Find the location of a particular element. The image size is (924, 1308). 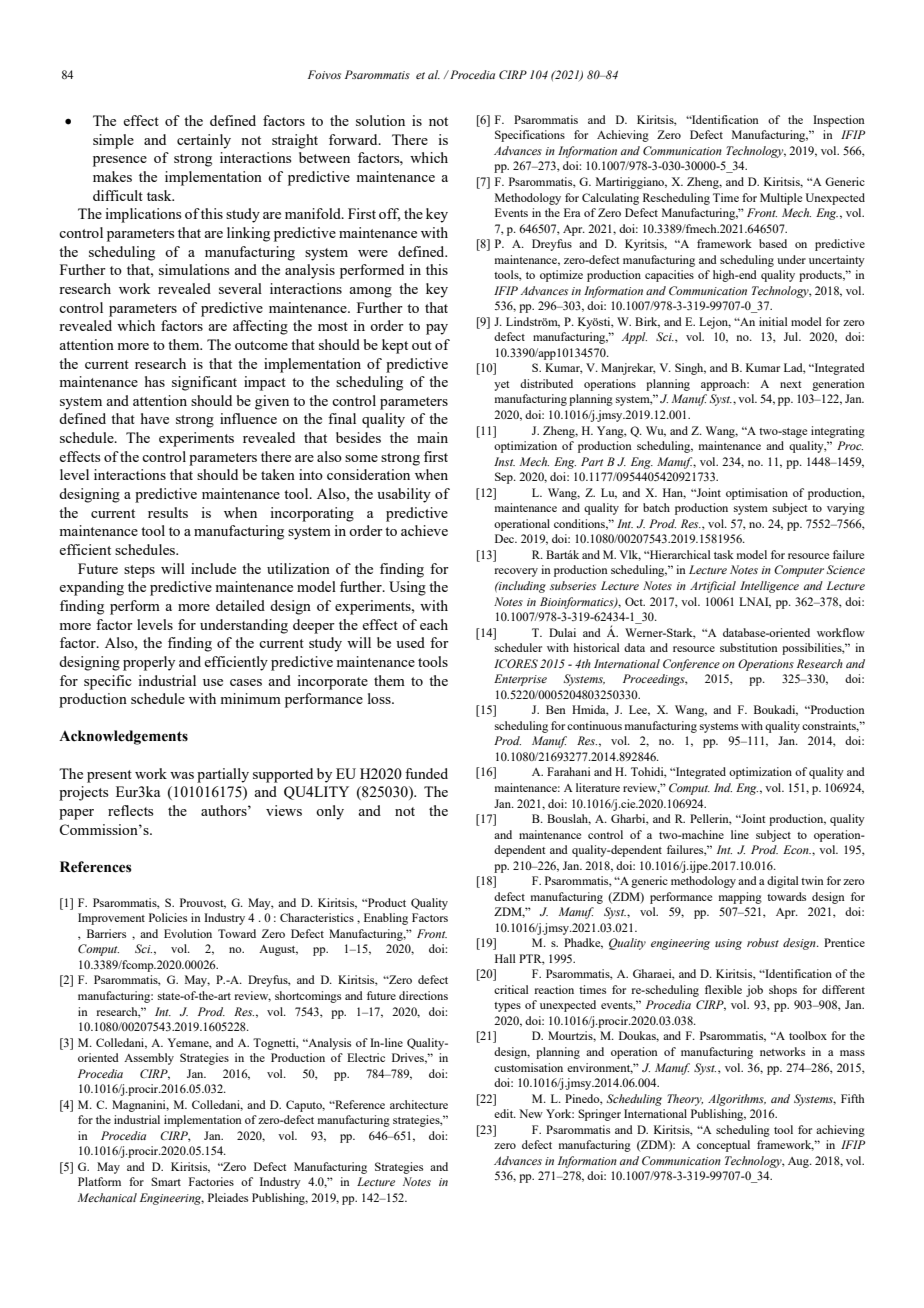

optimisation is located at coordinates (757, 494).
